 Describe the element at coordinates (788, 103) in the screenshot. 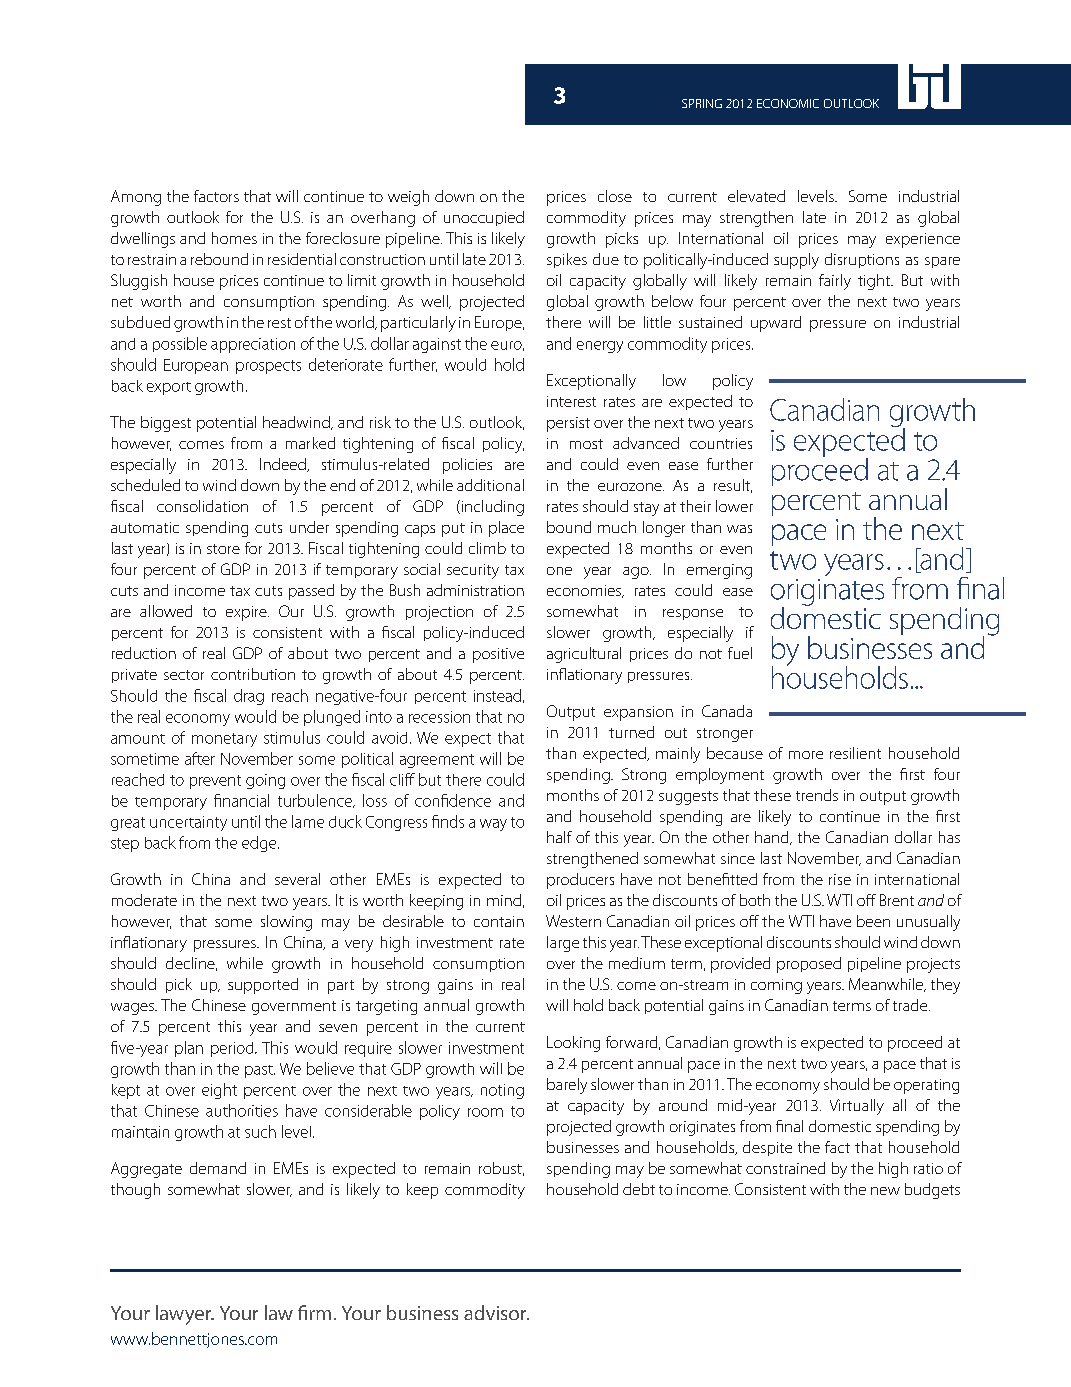

I see `ECONOMIC` at that location.
